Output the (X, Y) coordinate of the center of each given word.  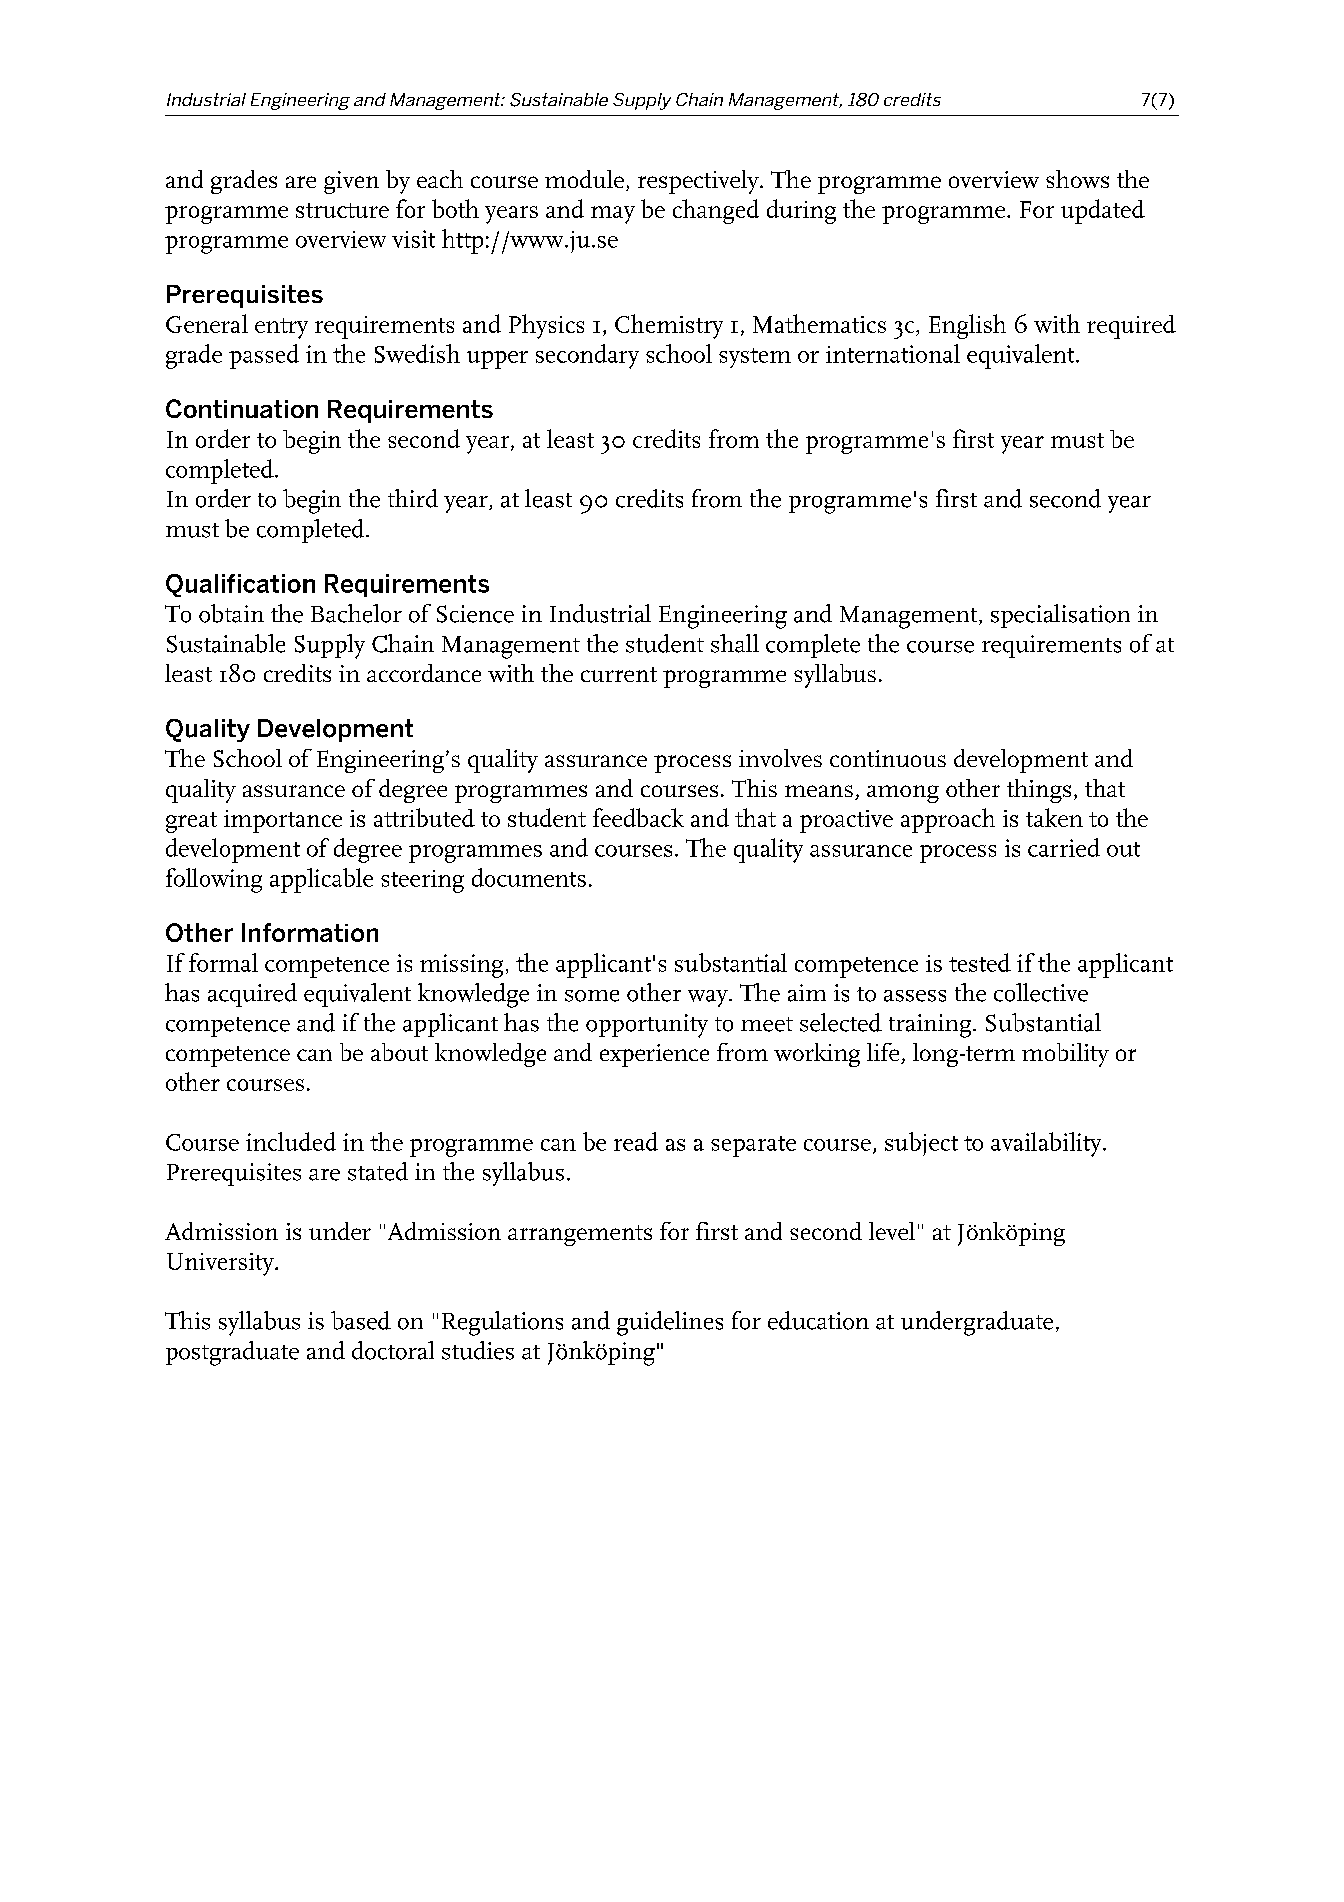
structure (342, 210)
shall (735, 643)
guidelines (670, 1323)
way (709, 998)
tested (980, 962)
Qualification (240, 585)
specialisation (1060, 616)
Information (310, 932)
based (361, 1320)
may (613, 215)
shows (1077, 179)
